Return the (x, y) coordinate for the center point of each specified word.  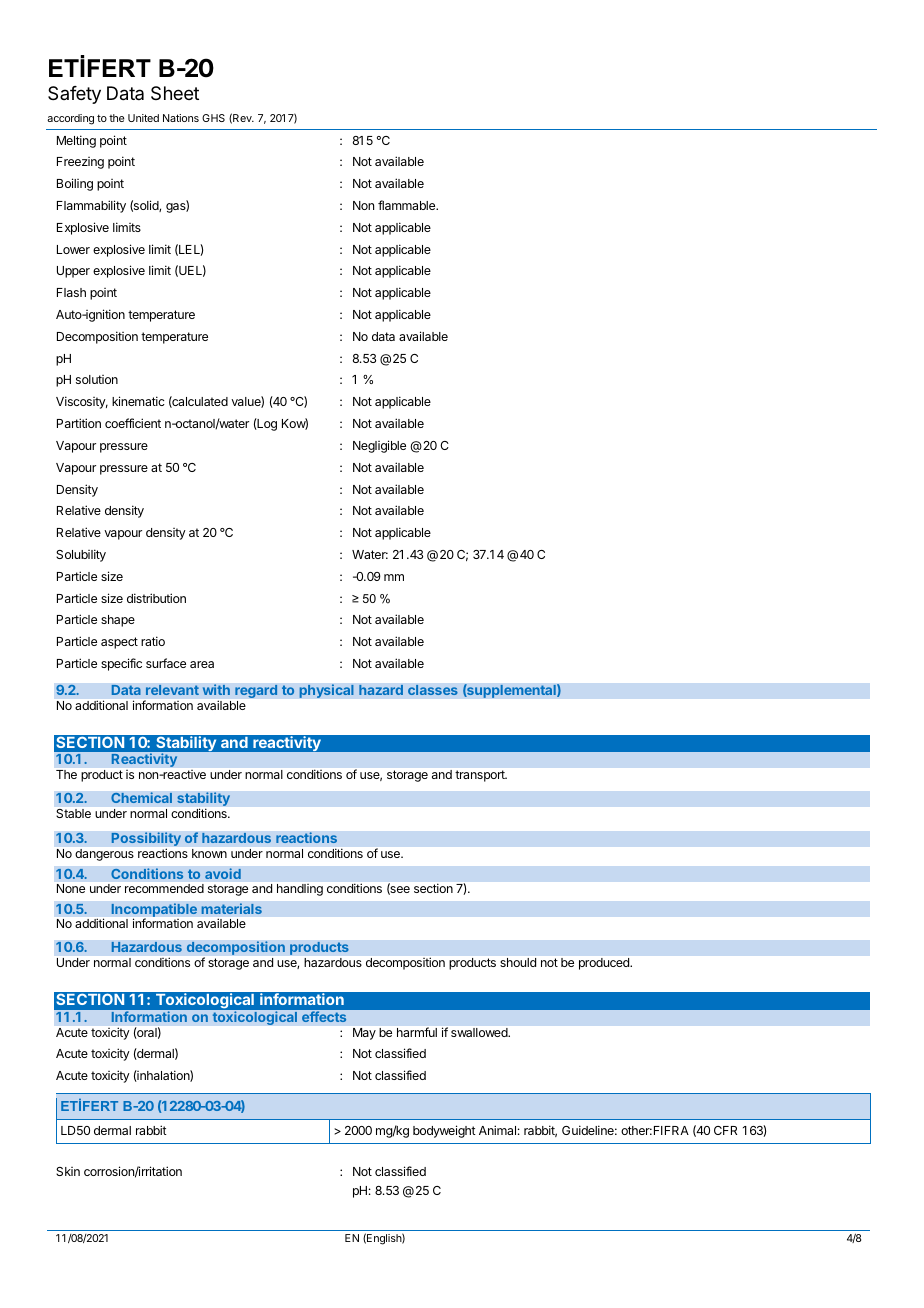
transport (481, 776)
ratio (153, 641)
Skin (68, 1171)
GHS (213, 118)
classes (433, 690)
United (143, 118)
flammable (408, 205)
